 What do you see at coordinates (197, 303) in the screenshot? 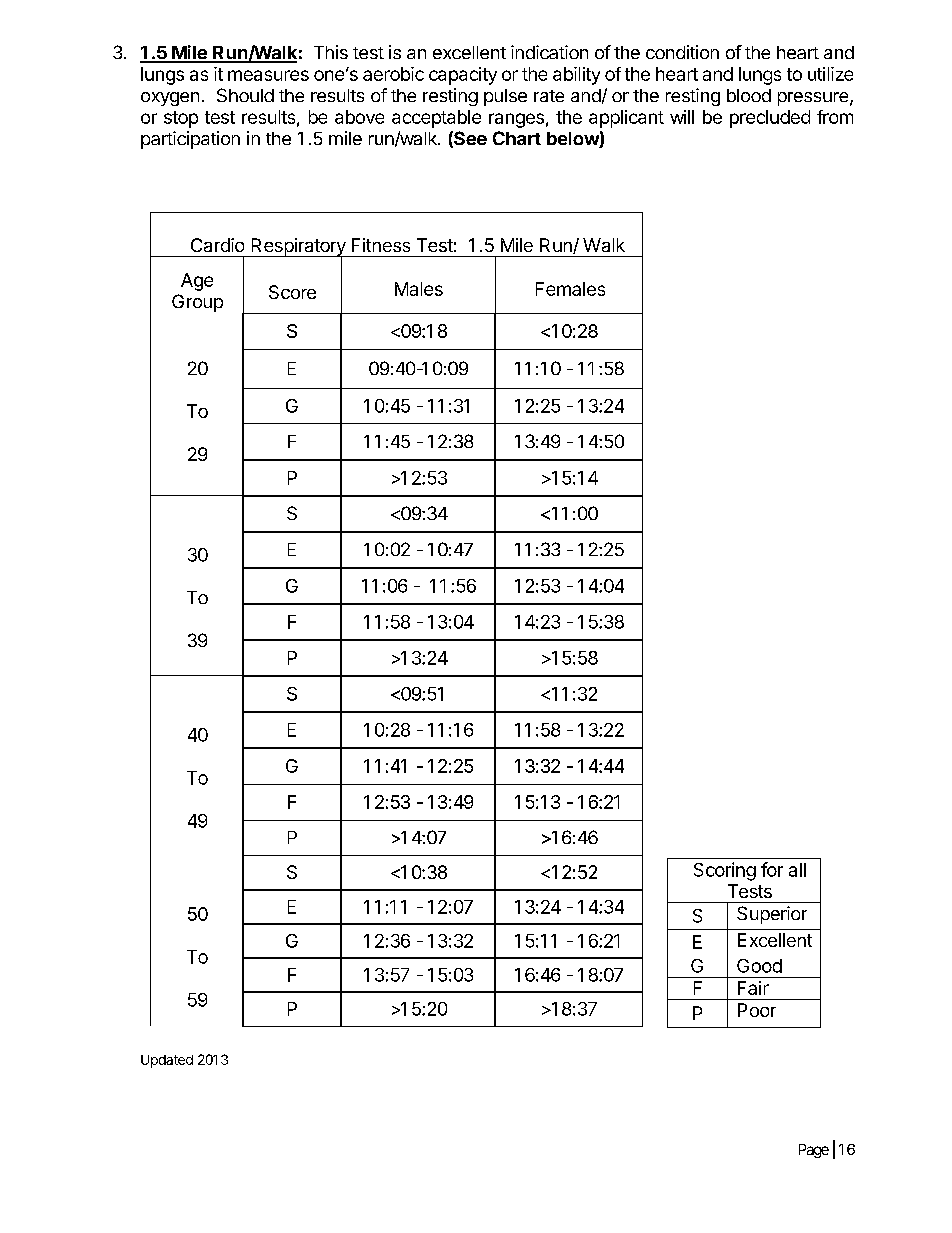
I see `Group` at bounding box center [197, 303].
